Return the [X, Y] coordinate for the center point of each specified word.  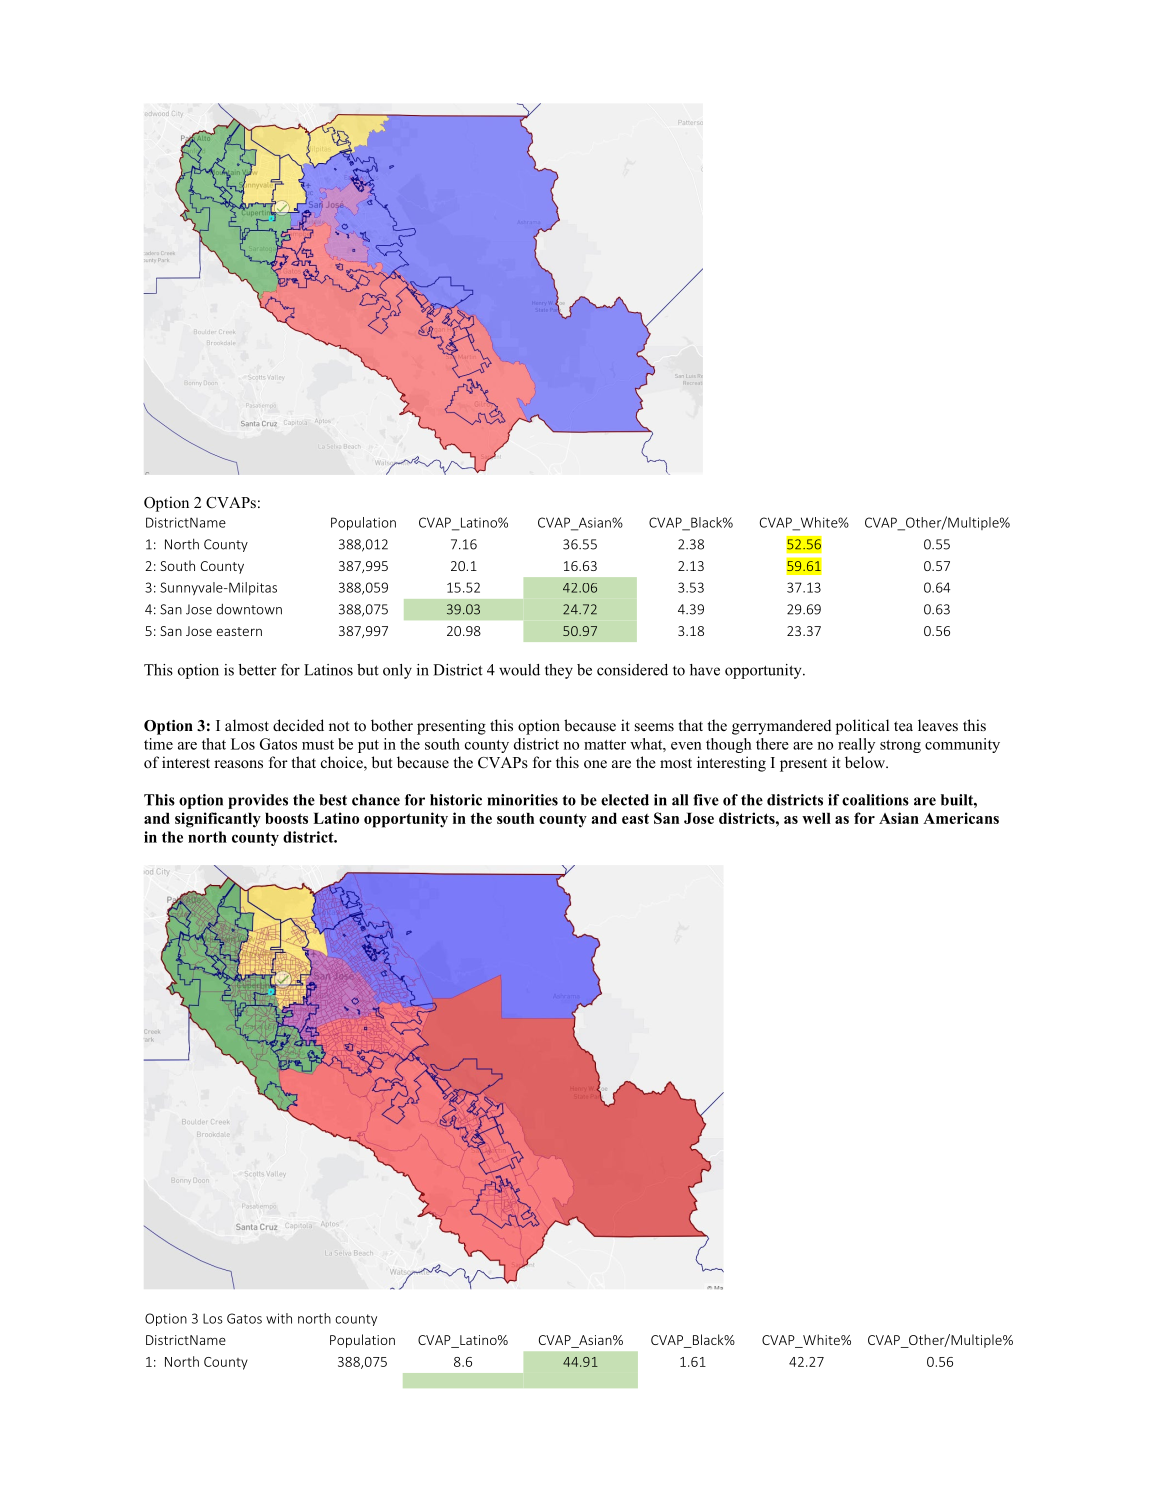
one [595, 764]
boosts [286, 818]
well [816, 818]
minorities [523, 800]
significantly [218, 820]
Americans [961, 818]
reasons [238, 764]
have [705, 670]
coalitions [875, 800]
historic [456, 800]
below [866, 762]
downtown [249, 609]
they [559, 671]
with [279, 1318]
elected [625, 800]
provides [258, 801]
